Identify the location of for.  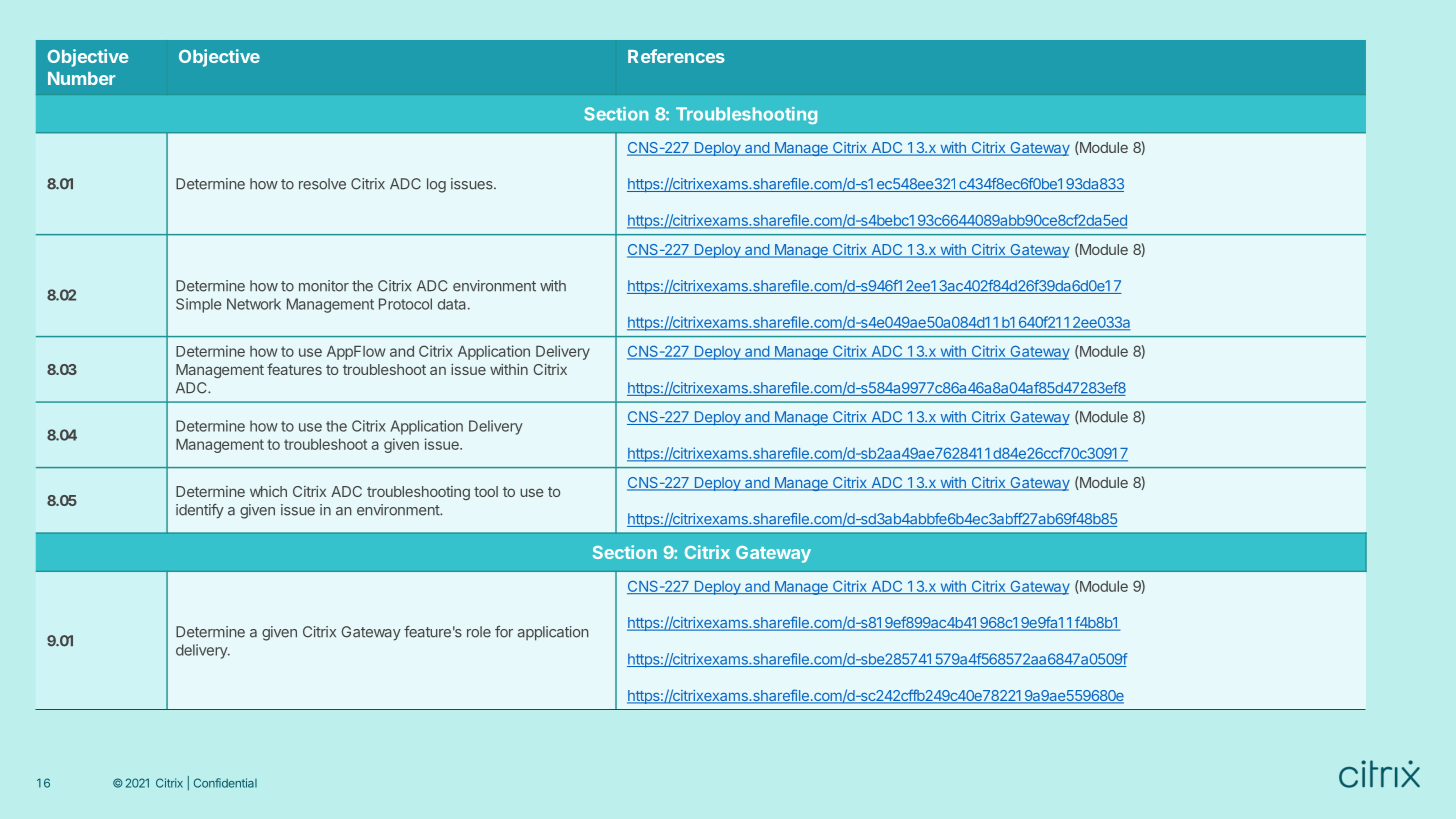
(504, 632).
